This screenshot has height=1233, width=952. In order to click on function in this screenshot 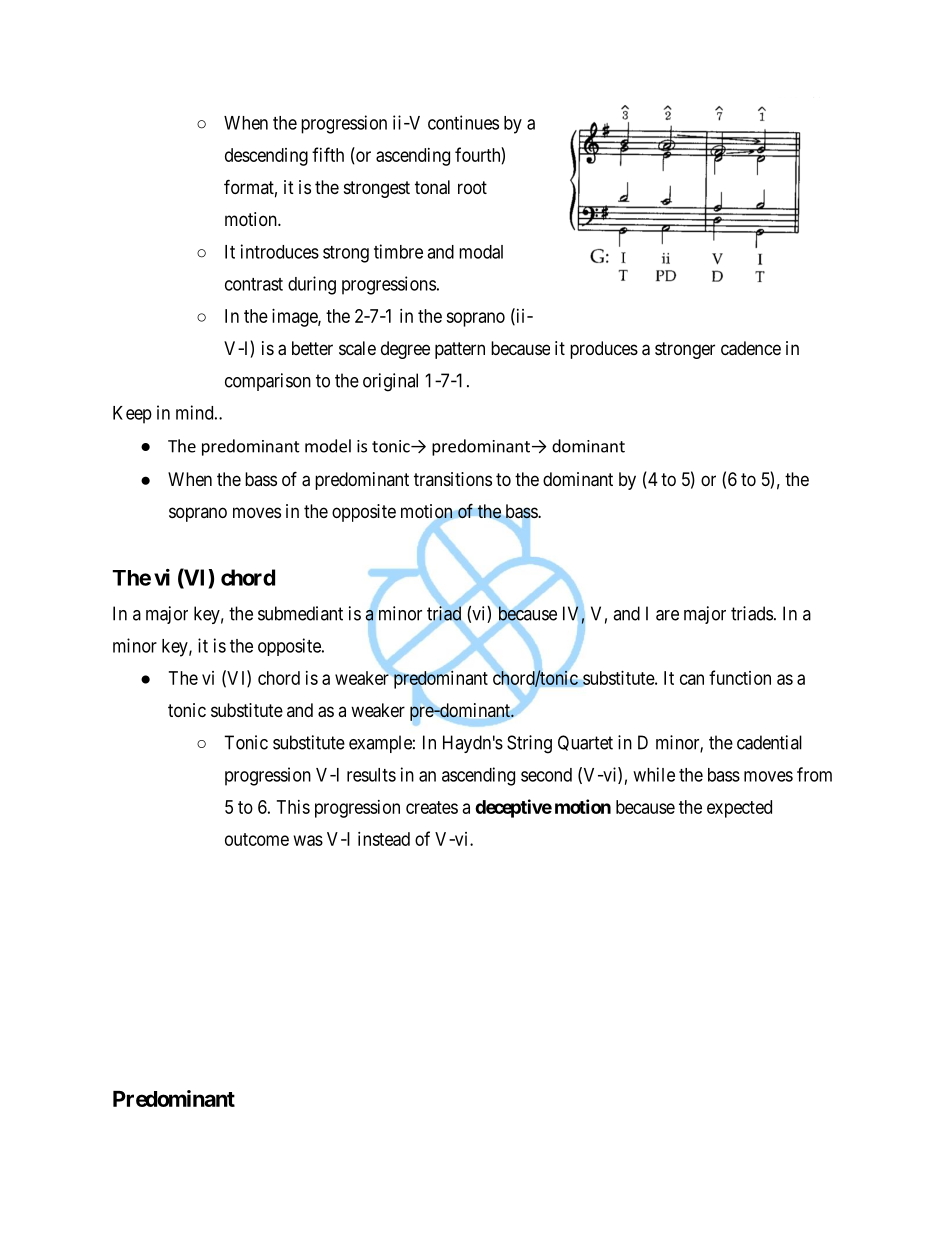, I will do `click(740, 677)`.
